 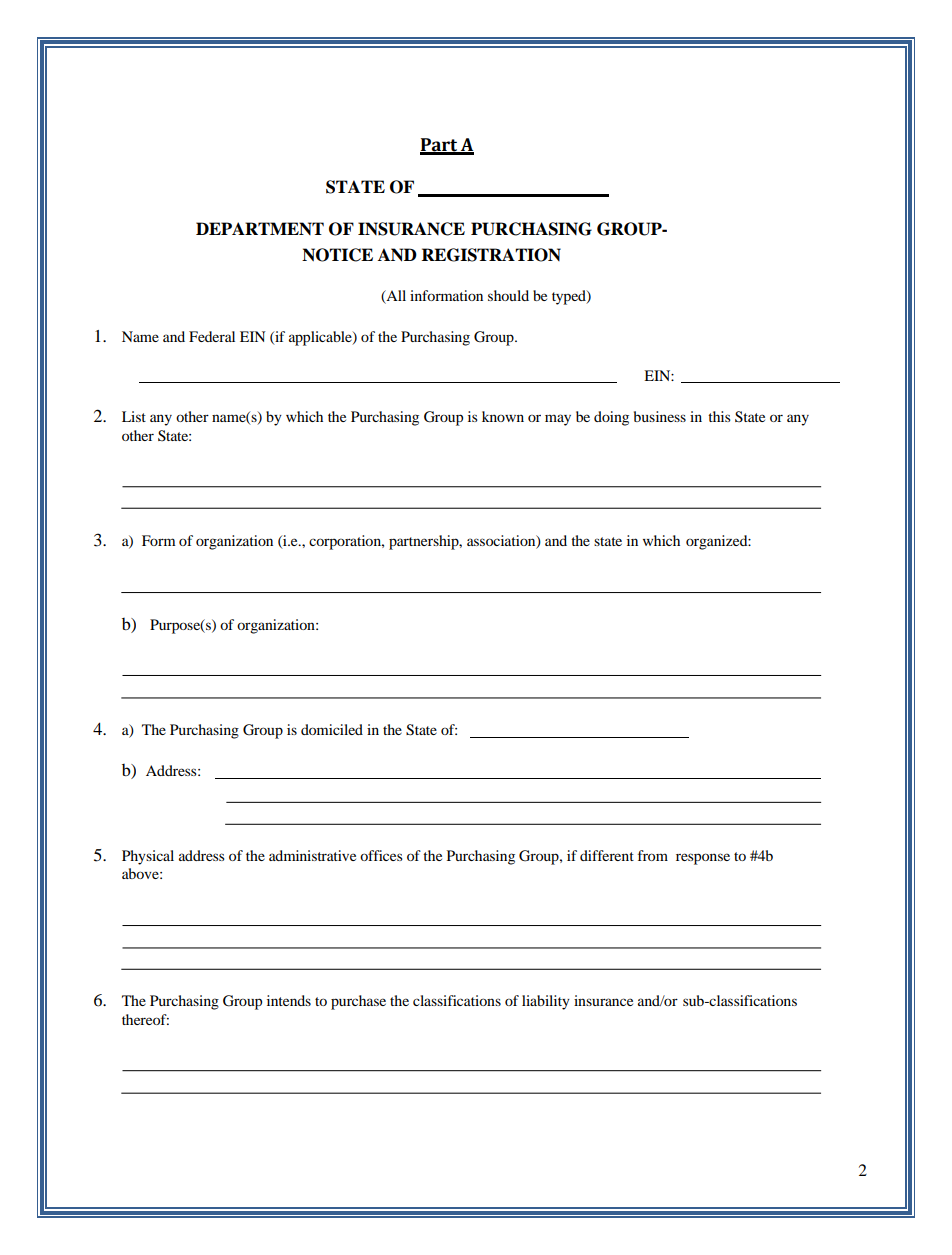 I want to click on REGISTRATION, so click(x=491, y=255).
